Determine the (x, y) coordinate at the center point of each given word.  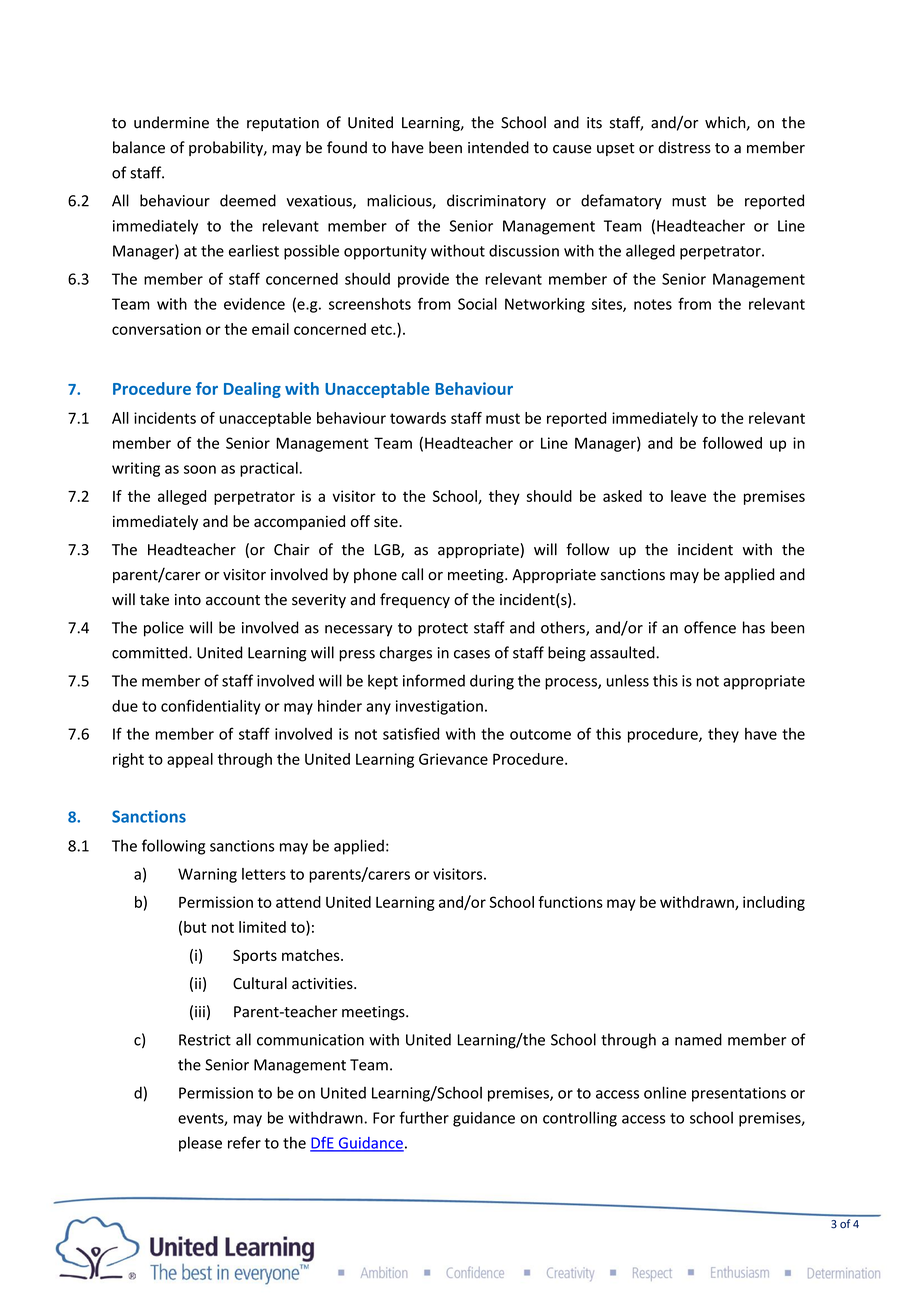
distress (684, 147)
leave (688, 496)
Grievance (453, 759)
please (200, 1144)
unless (628, 680)
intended (498, 147)
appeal (190, 760)
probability (227, 148)
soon (200, 469)
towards (418, 418)
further (424, 1117)
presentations (739, 1094)
